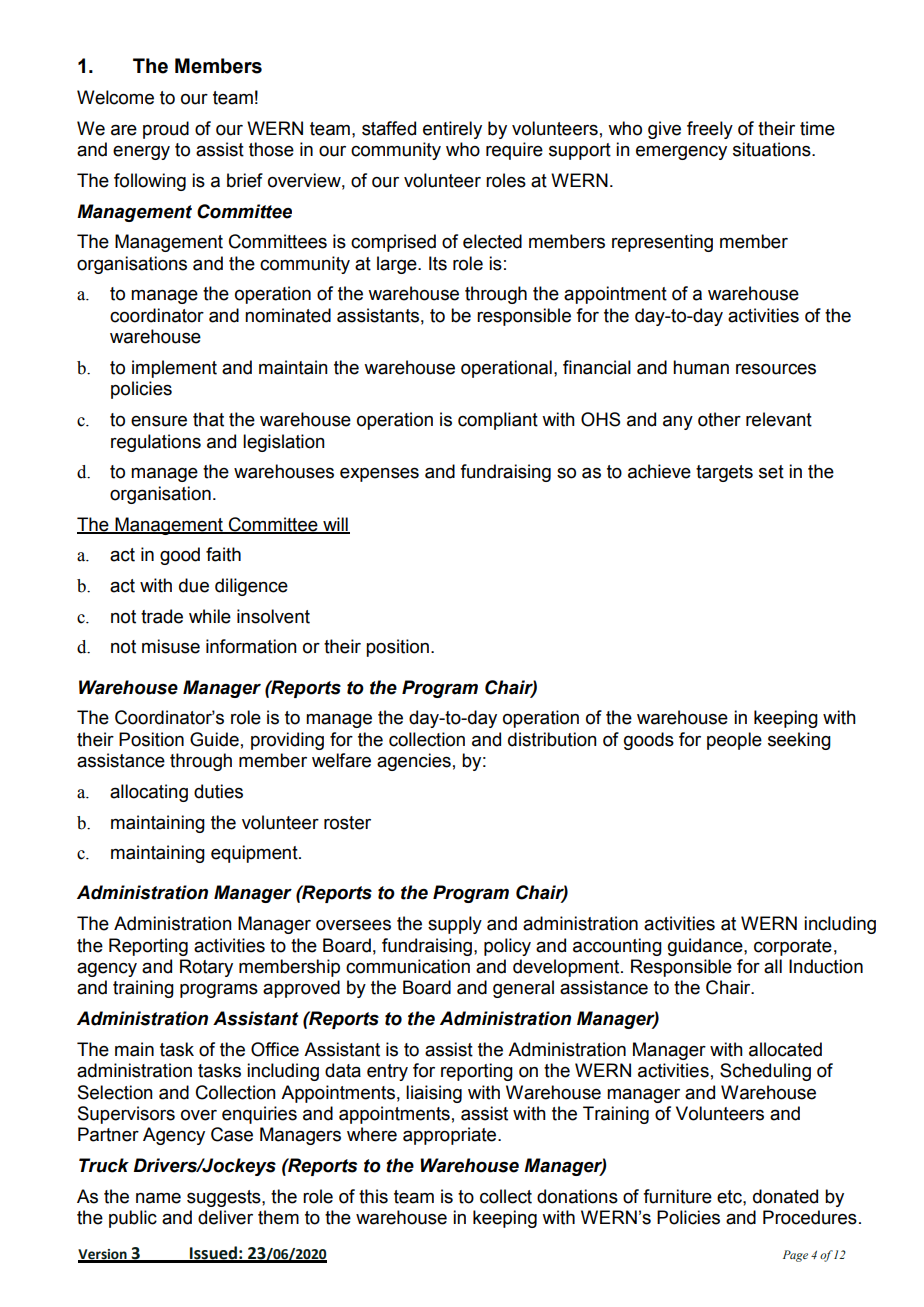 This screenshot has width=924, height=1307. Describe the element at coordinates (166, 130) in the screenshot. I see `proud` at that location.
